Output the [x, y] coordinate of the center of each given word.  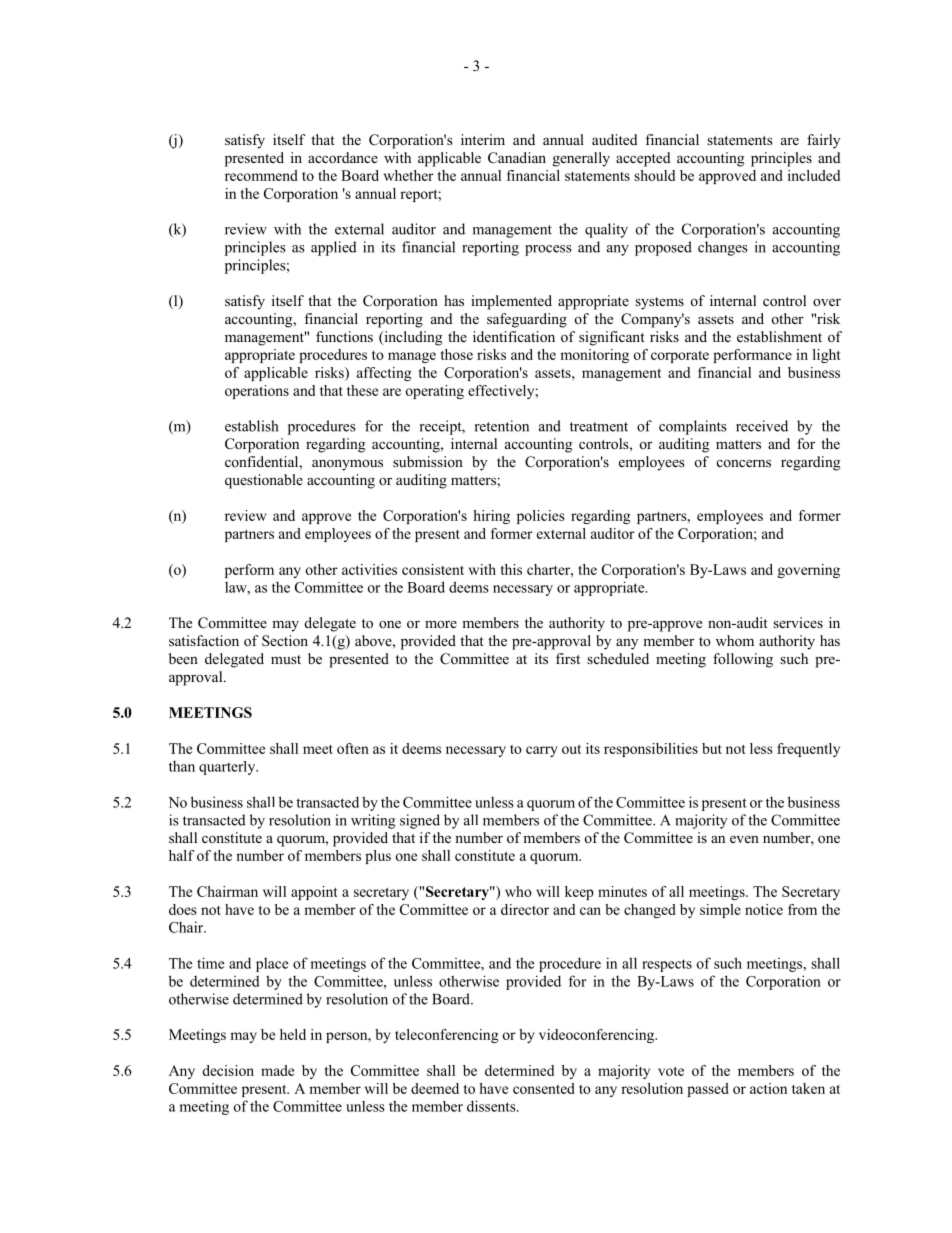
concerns [744, 463]
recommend [261, 175]
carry [542, 751]
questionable [264, 481]
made [277, 1070]
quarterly [228, 768]
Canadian [517, 157]
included [814, 175]
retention [502, 426]
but [712, 748]
